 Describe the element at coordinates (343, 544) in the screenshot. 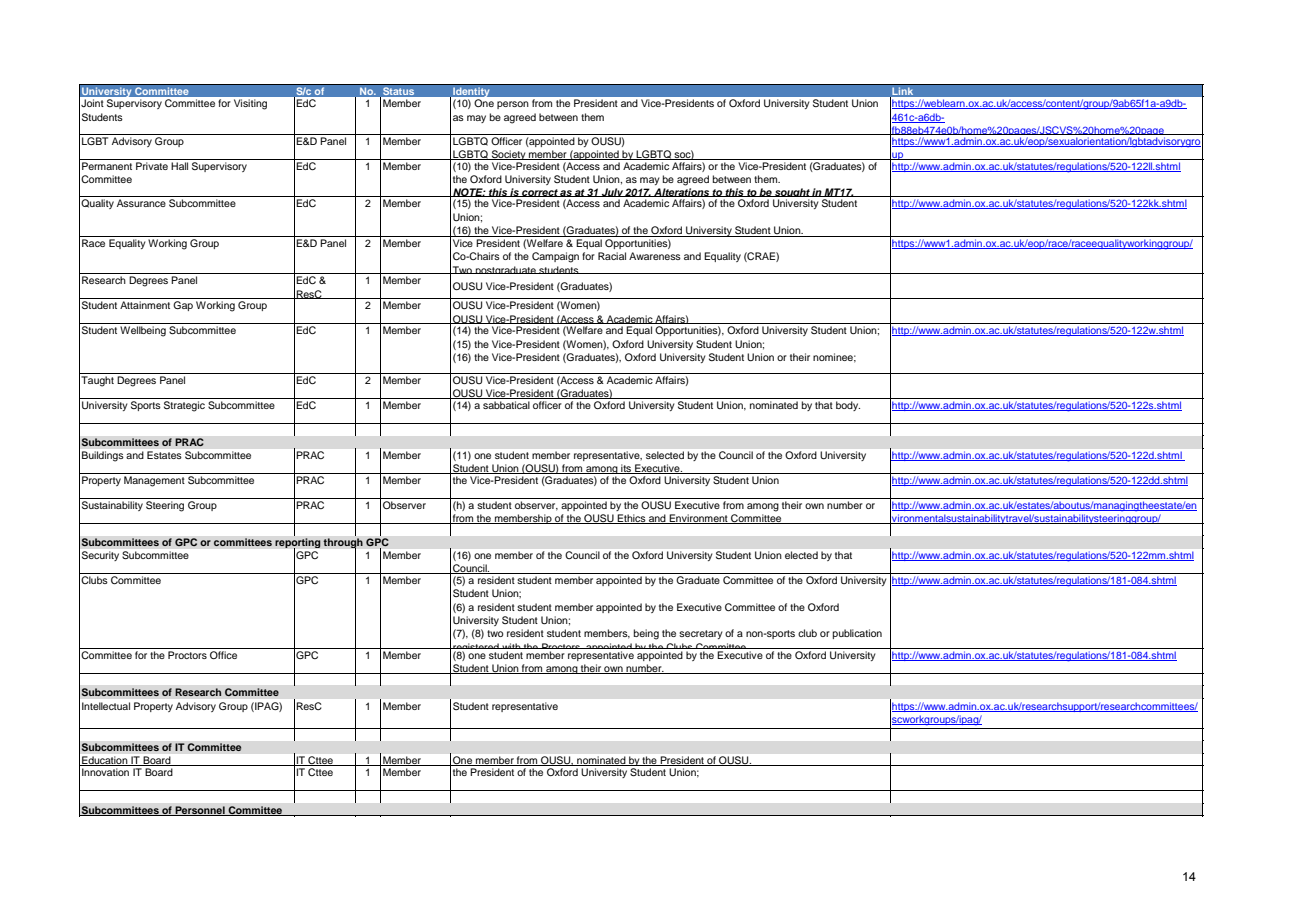

I see `through` at that location.
